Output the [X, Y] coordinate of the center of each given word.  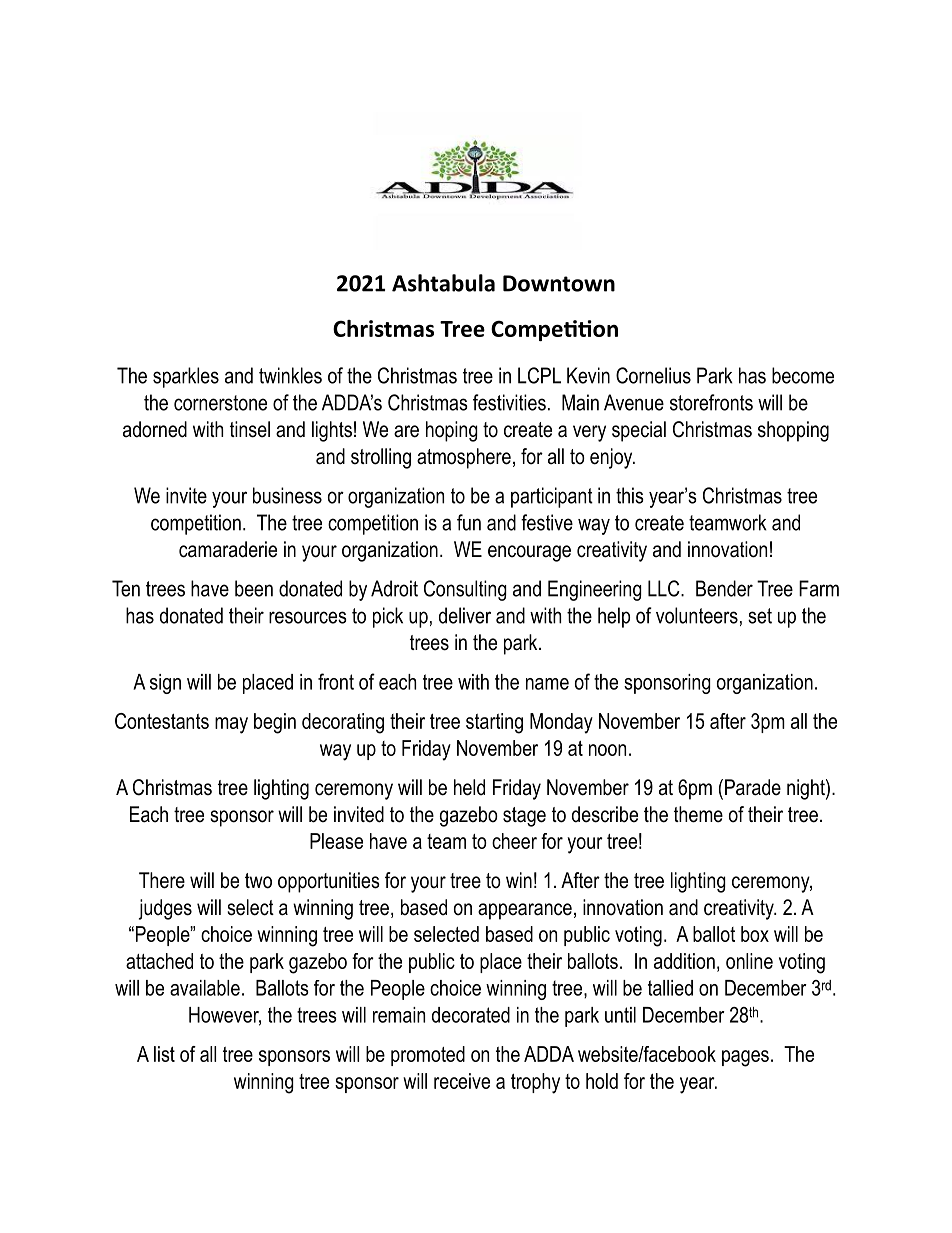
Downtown [559, 283]
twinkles [290, 375]
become [803, 375]
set [760, 616]
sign [165, 684]
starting [494, 723]
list [164, 1054]
